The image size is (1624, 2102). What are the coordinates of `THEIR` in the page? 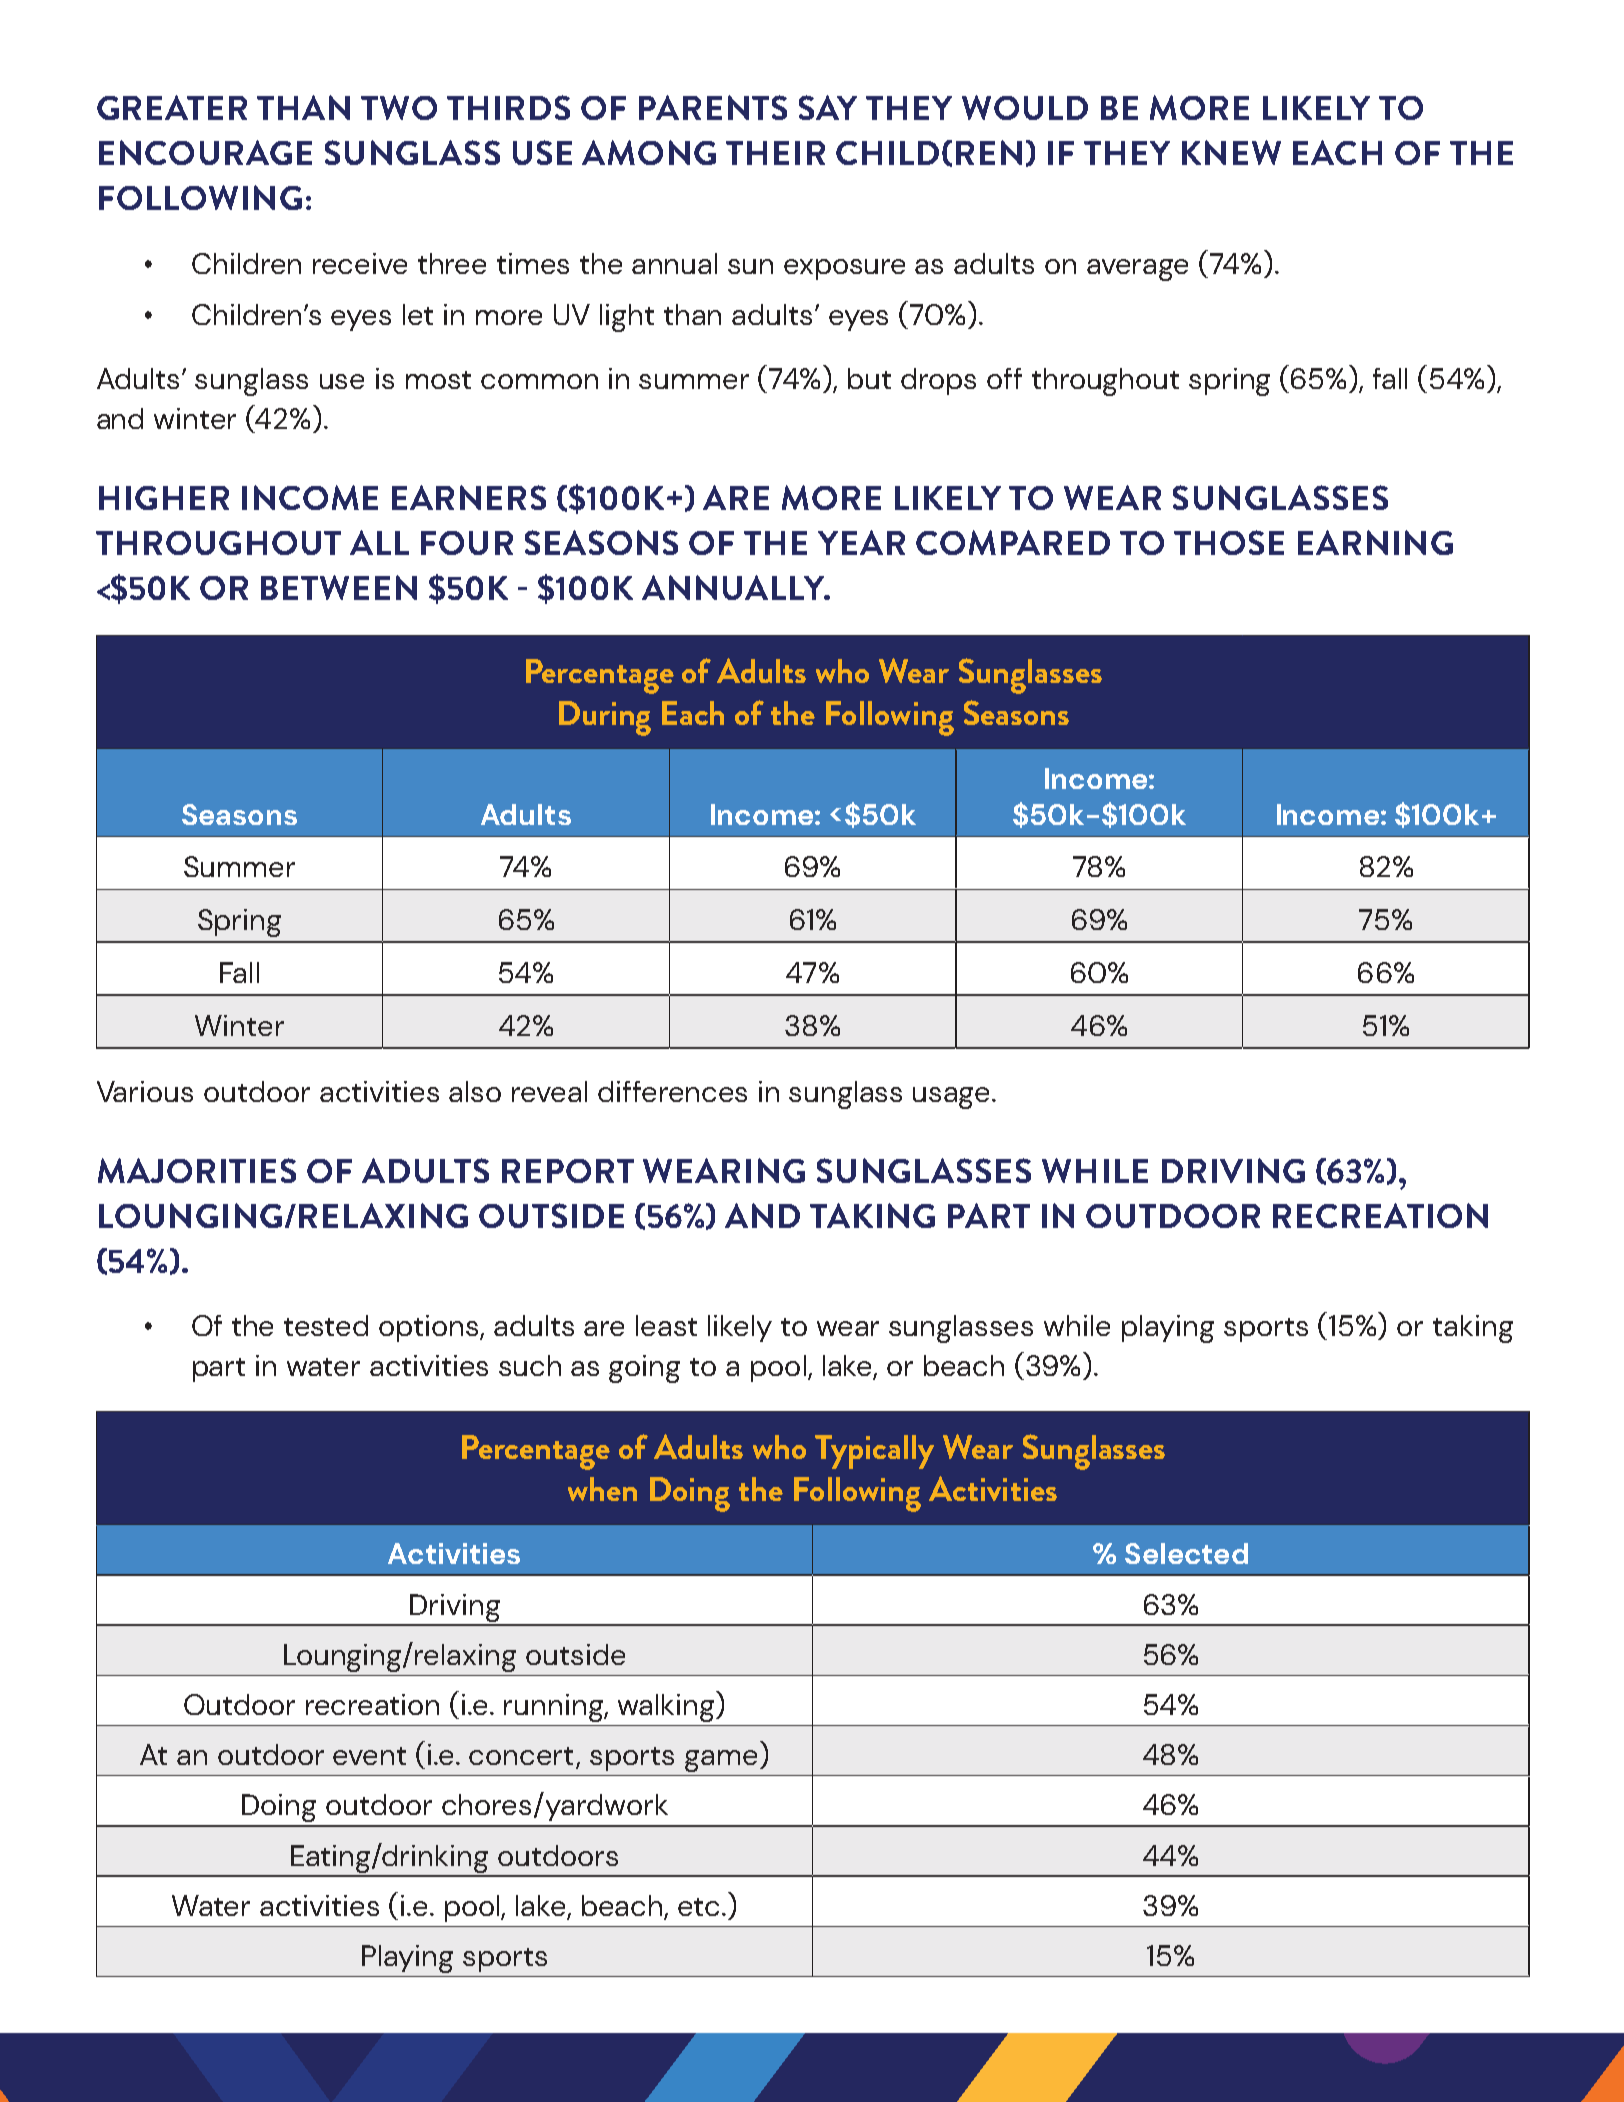 It's located at (775, 153).
